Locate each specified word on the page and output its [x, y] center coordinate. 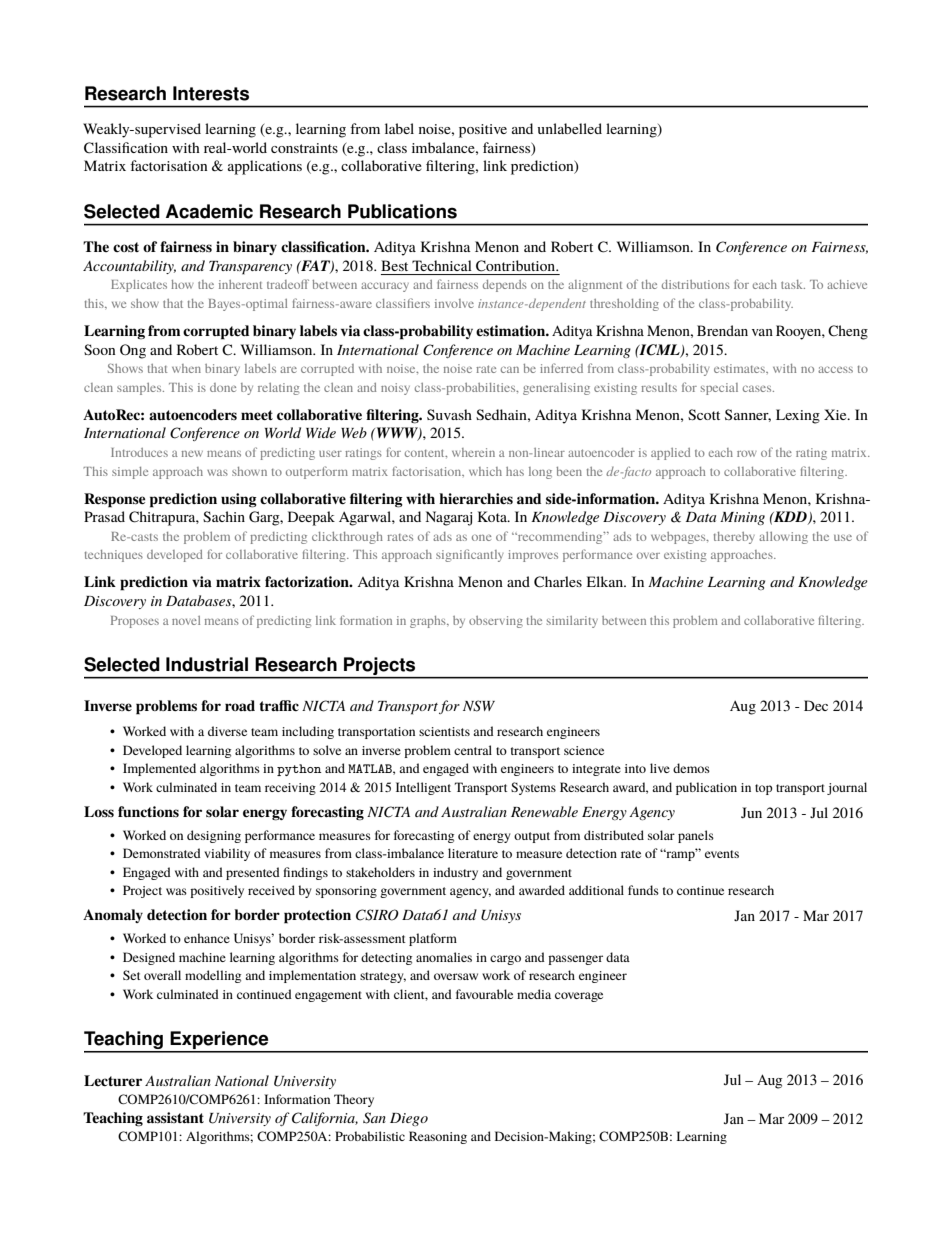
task [793, 284]
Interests [211, 93]
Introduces [139, 452]
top [764, 789]
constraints [304, 148]
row [747, 453]
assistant [175, 1117]
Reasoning [438, 1137]
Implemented [159, 769]
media [534, 994]
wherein [473, 452]
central [473, 750]
